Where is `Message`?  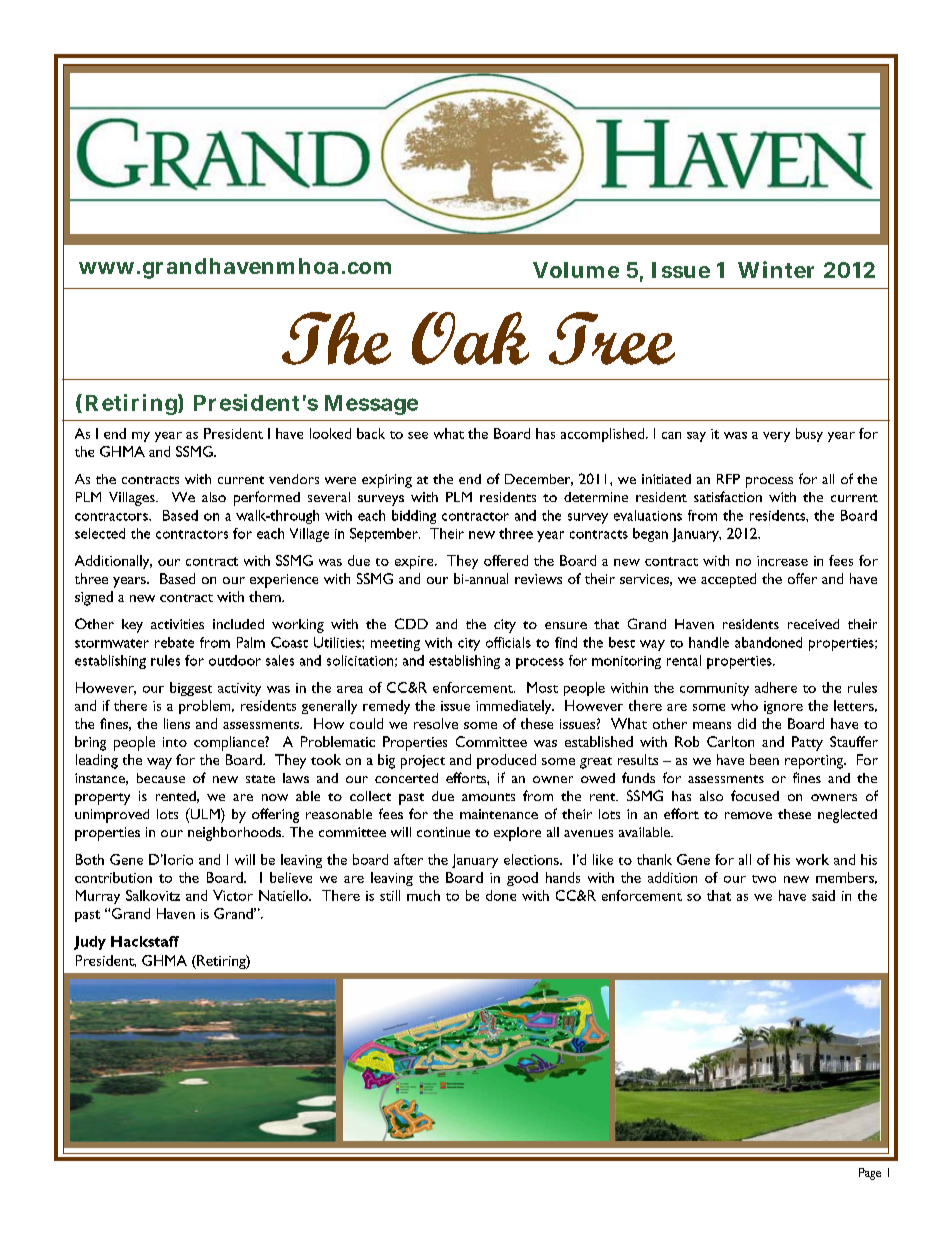 Message is located at coordinates (371, 405).
